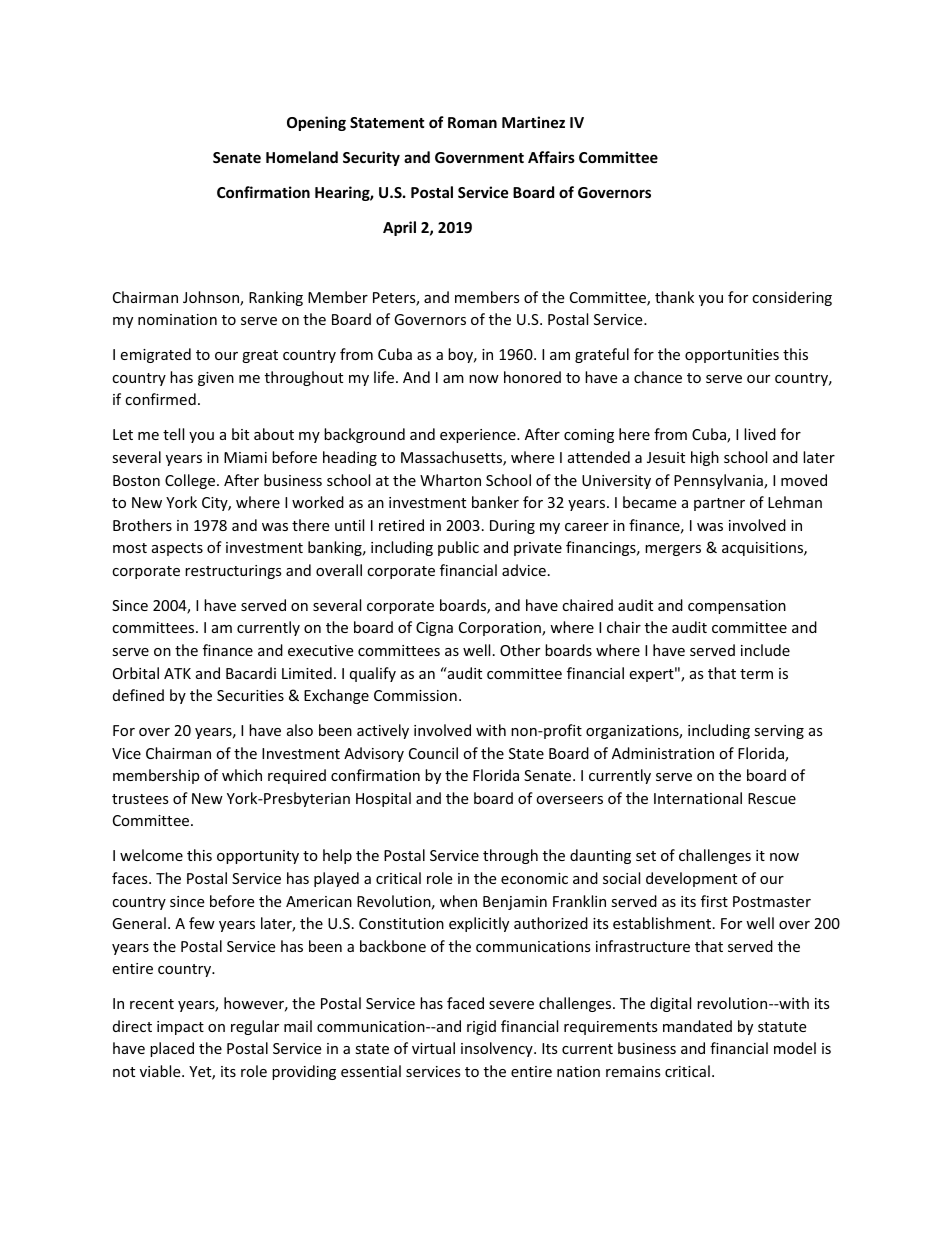 The width and height of the page is (952, 1233). Describe the element at coordinates (551, 157) in the page. I see `Affairs` at that location.
